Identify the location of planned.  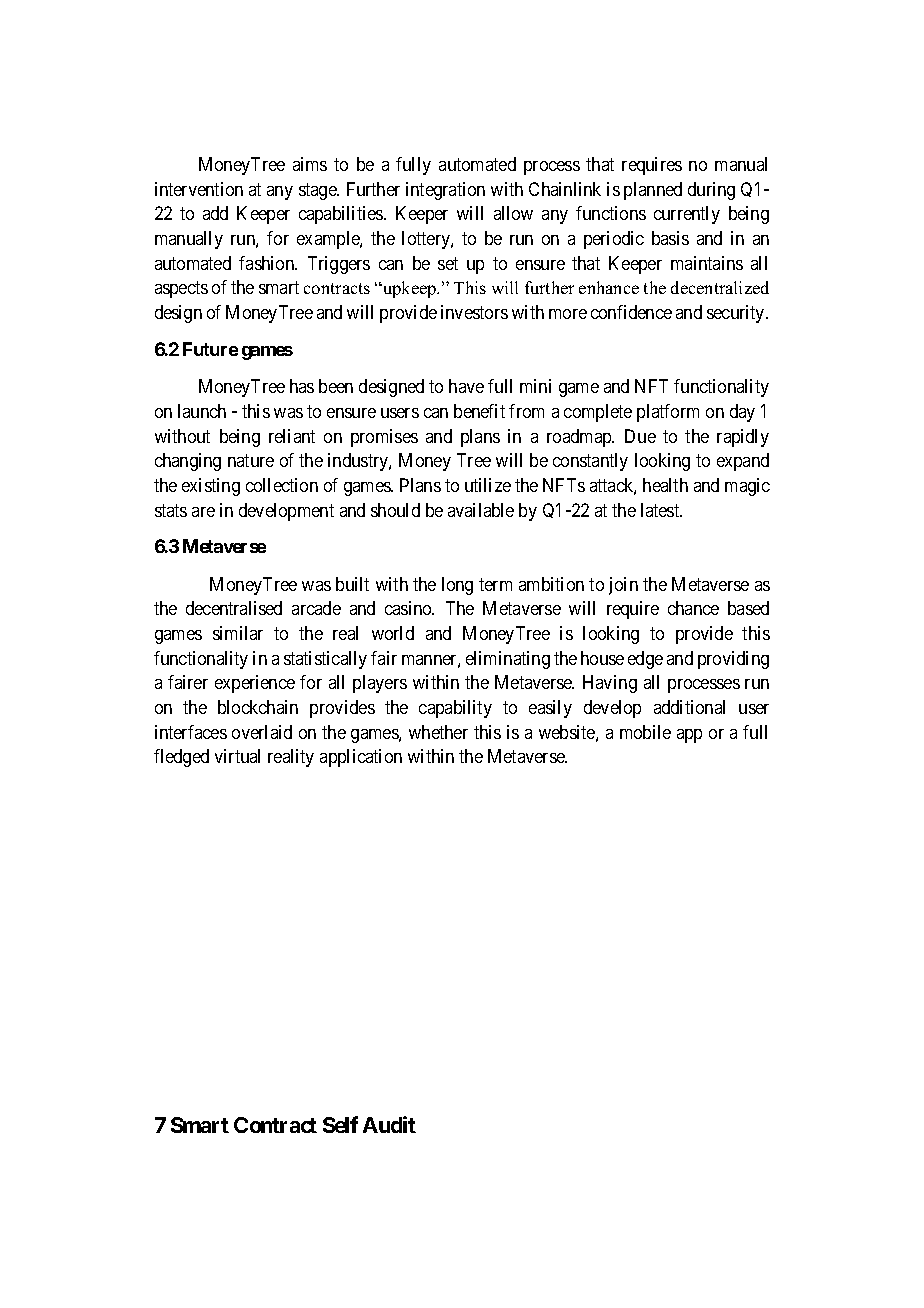
(653, 191).
